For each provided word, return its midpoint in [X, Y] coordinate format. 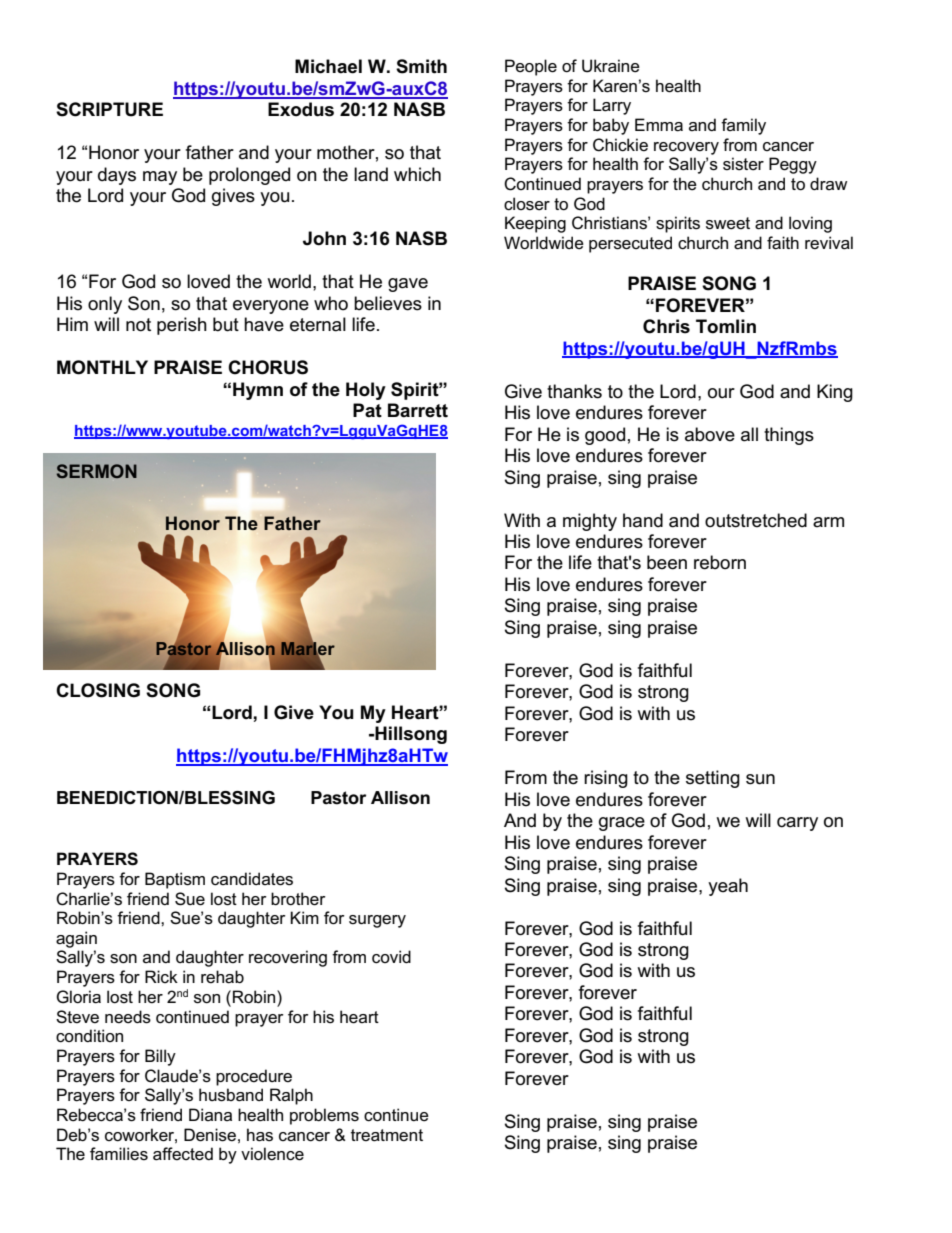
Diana [210, 1114]
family [743, 126]
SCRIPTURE [109, 109]
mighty [590, 522]
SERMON [97, 471]
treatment [387, 1135]
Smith [421, 66]
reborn [720, 562]
